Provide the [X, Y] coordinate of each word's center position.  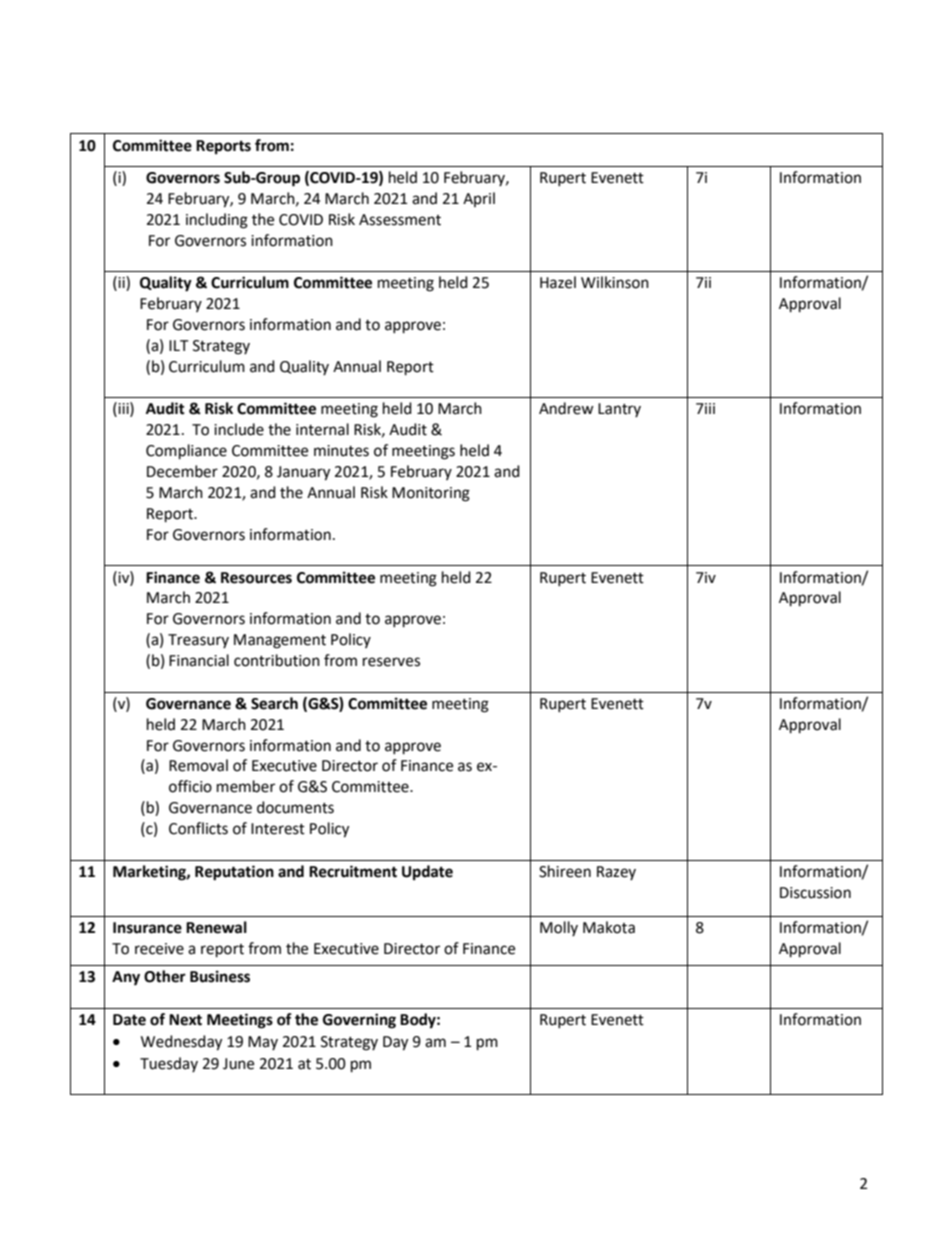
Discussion [815, 893]
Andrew [566, 408]
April [479, 199]
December [182, 471]
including [217, 221]
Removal [198, 765]
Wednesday [181, 1043]
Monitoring [431, 494]
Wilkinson [615, 282]
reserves [391, 662]
